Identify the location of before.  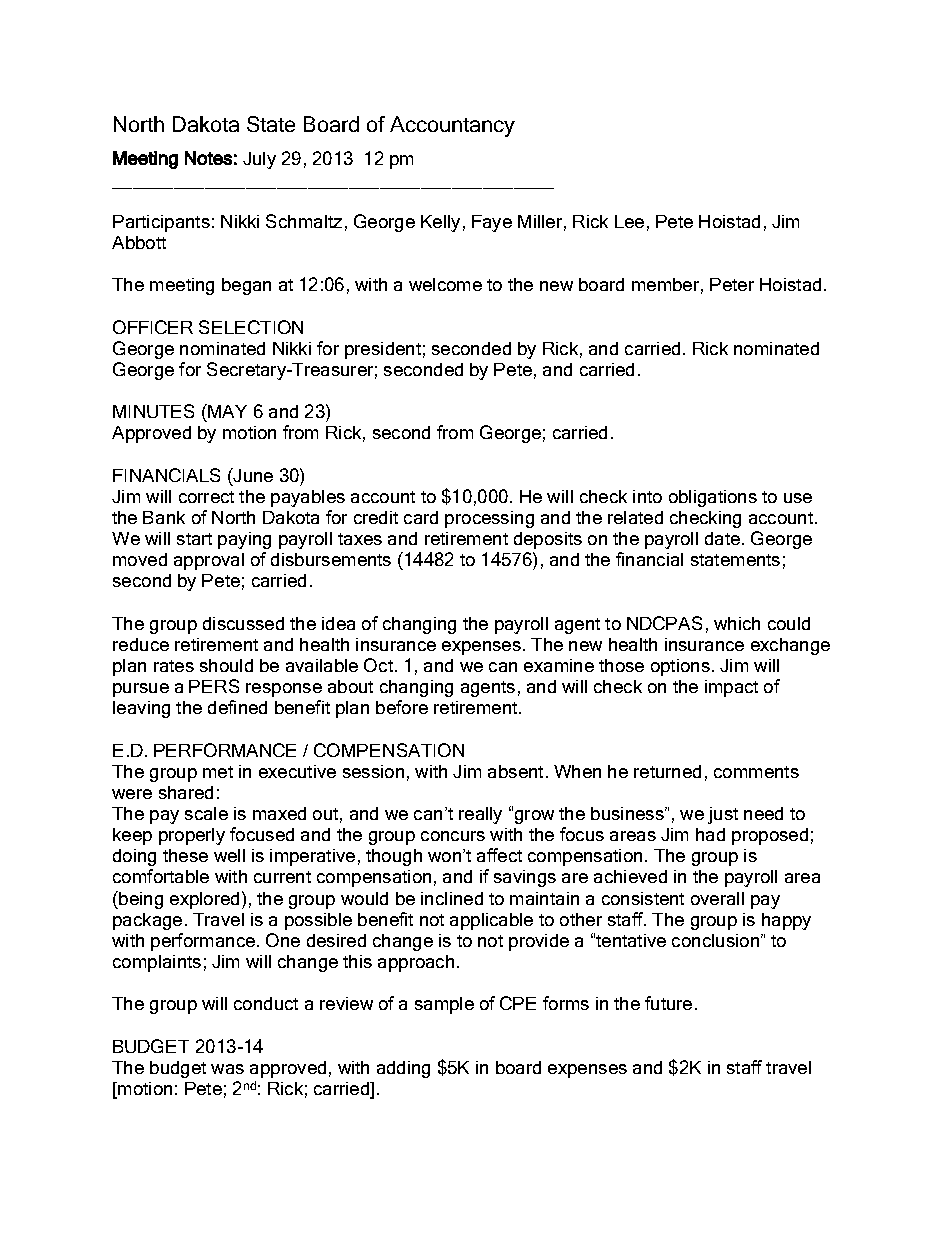
(402, 707).
